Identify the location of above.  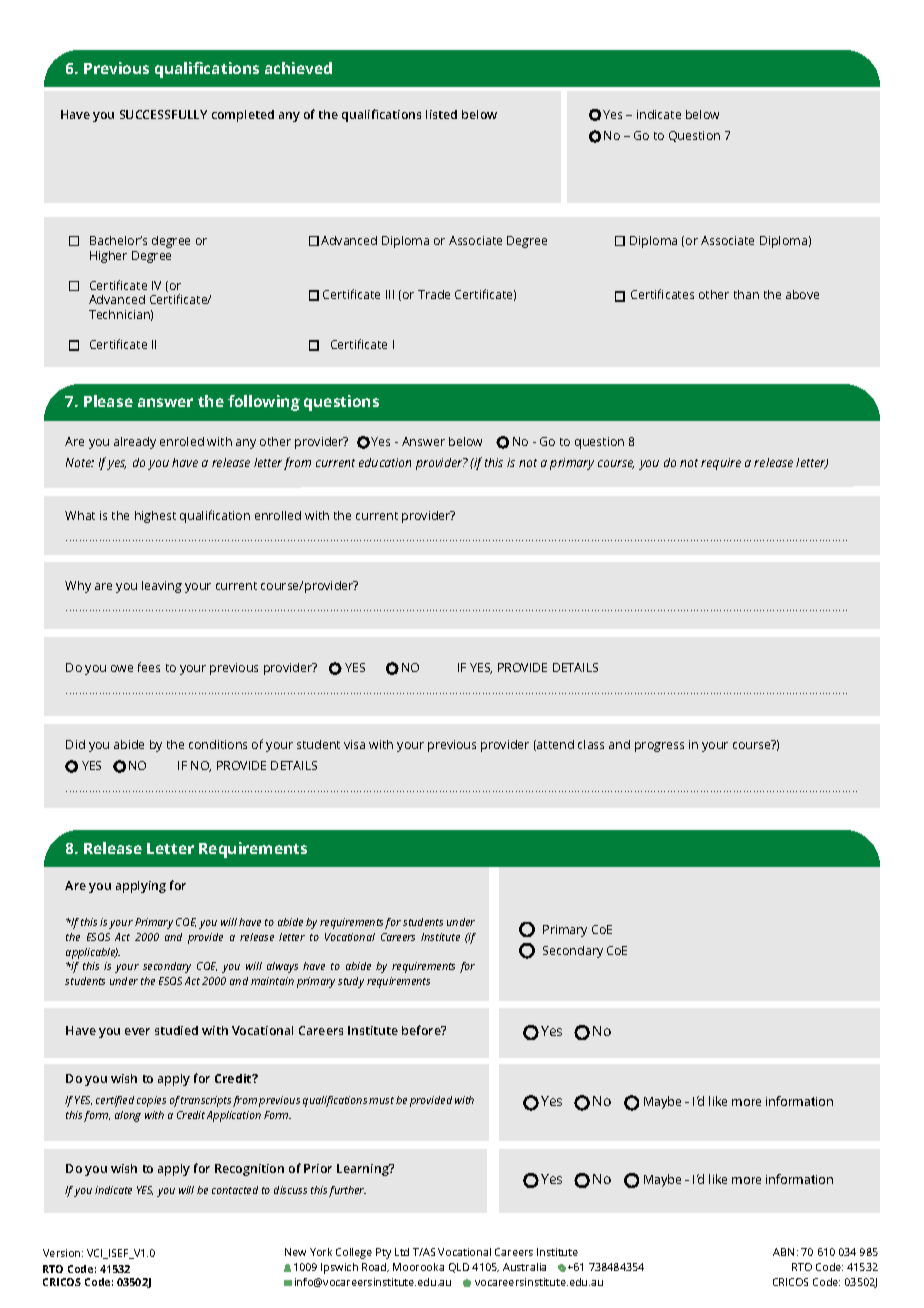
(802, 294).
